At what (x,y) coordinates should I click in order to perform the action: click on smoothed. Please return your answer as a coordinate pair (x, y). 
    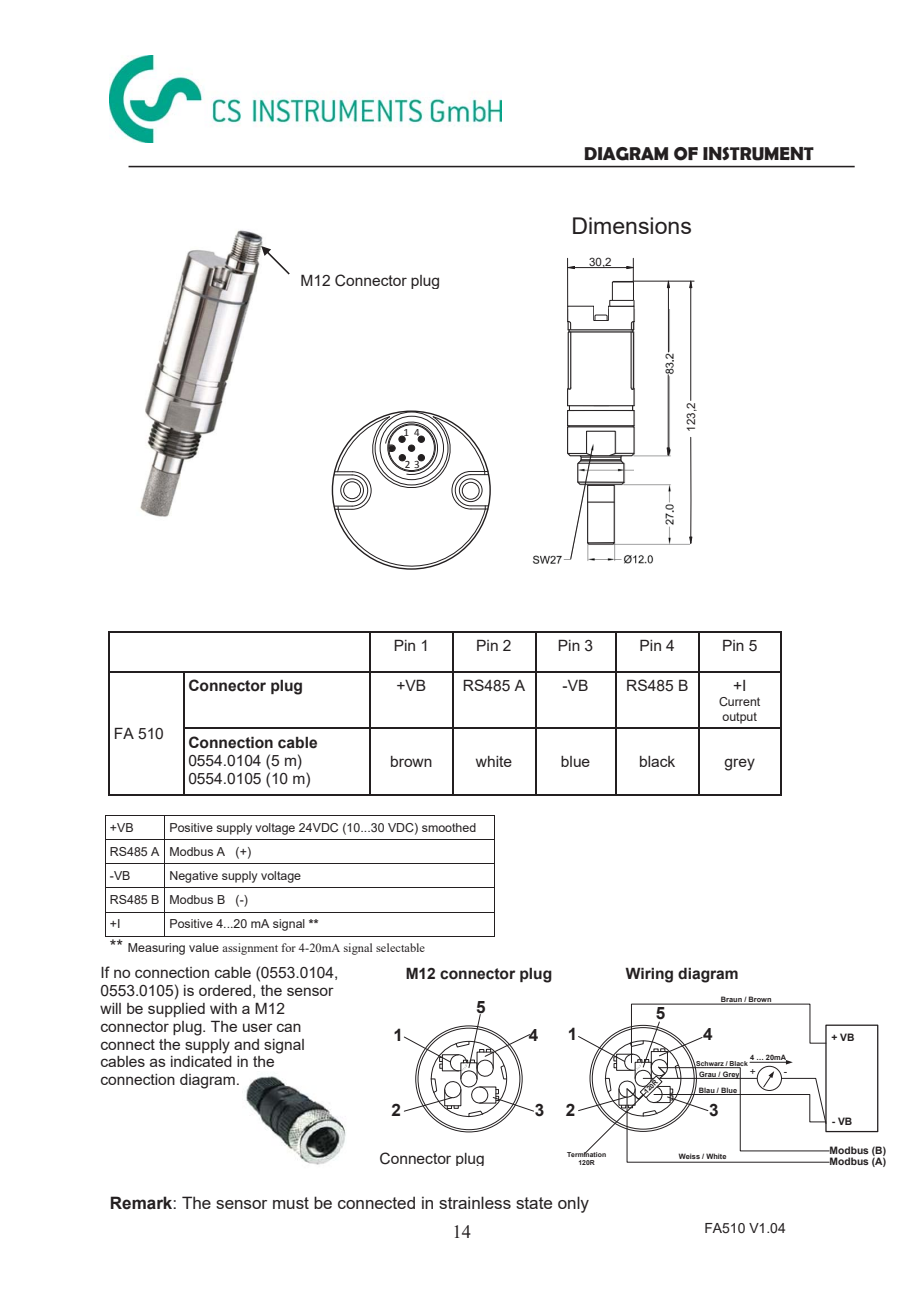
    Looking at the image, I should click on (449, 827).
